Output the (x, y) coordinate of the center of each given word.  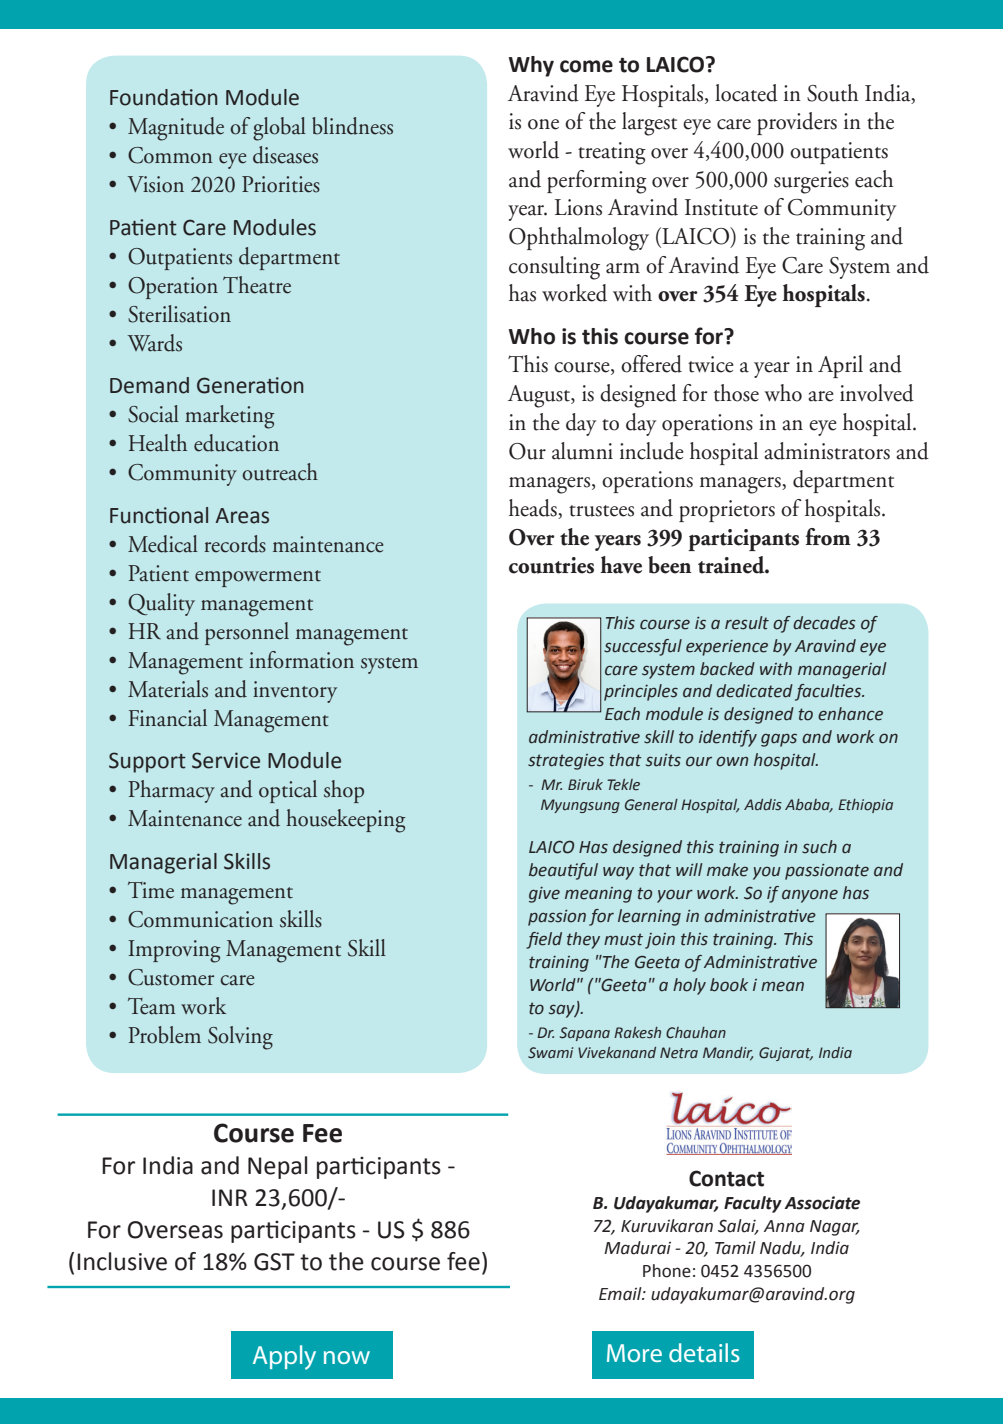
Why (531, 66)
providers (797, 123)
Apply (284, 1357)
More (634, 1353)
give (544, 895)
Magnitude (176, 129)
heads (534, 509)
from (828, 537)
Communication (200, 919)
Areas (242, 516)
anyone (810, 896)
